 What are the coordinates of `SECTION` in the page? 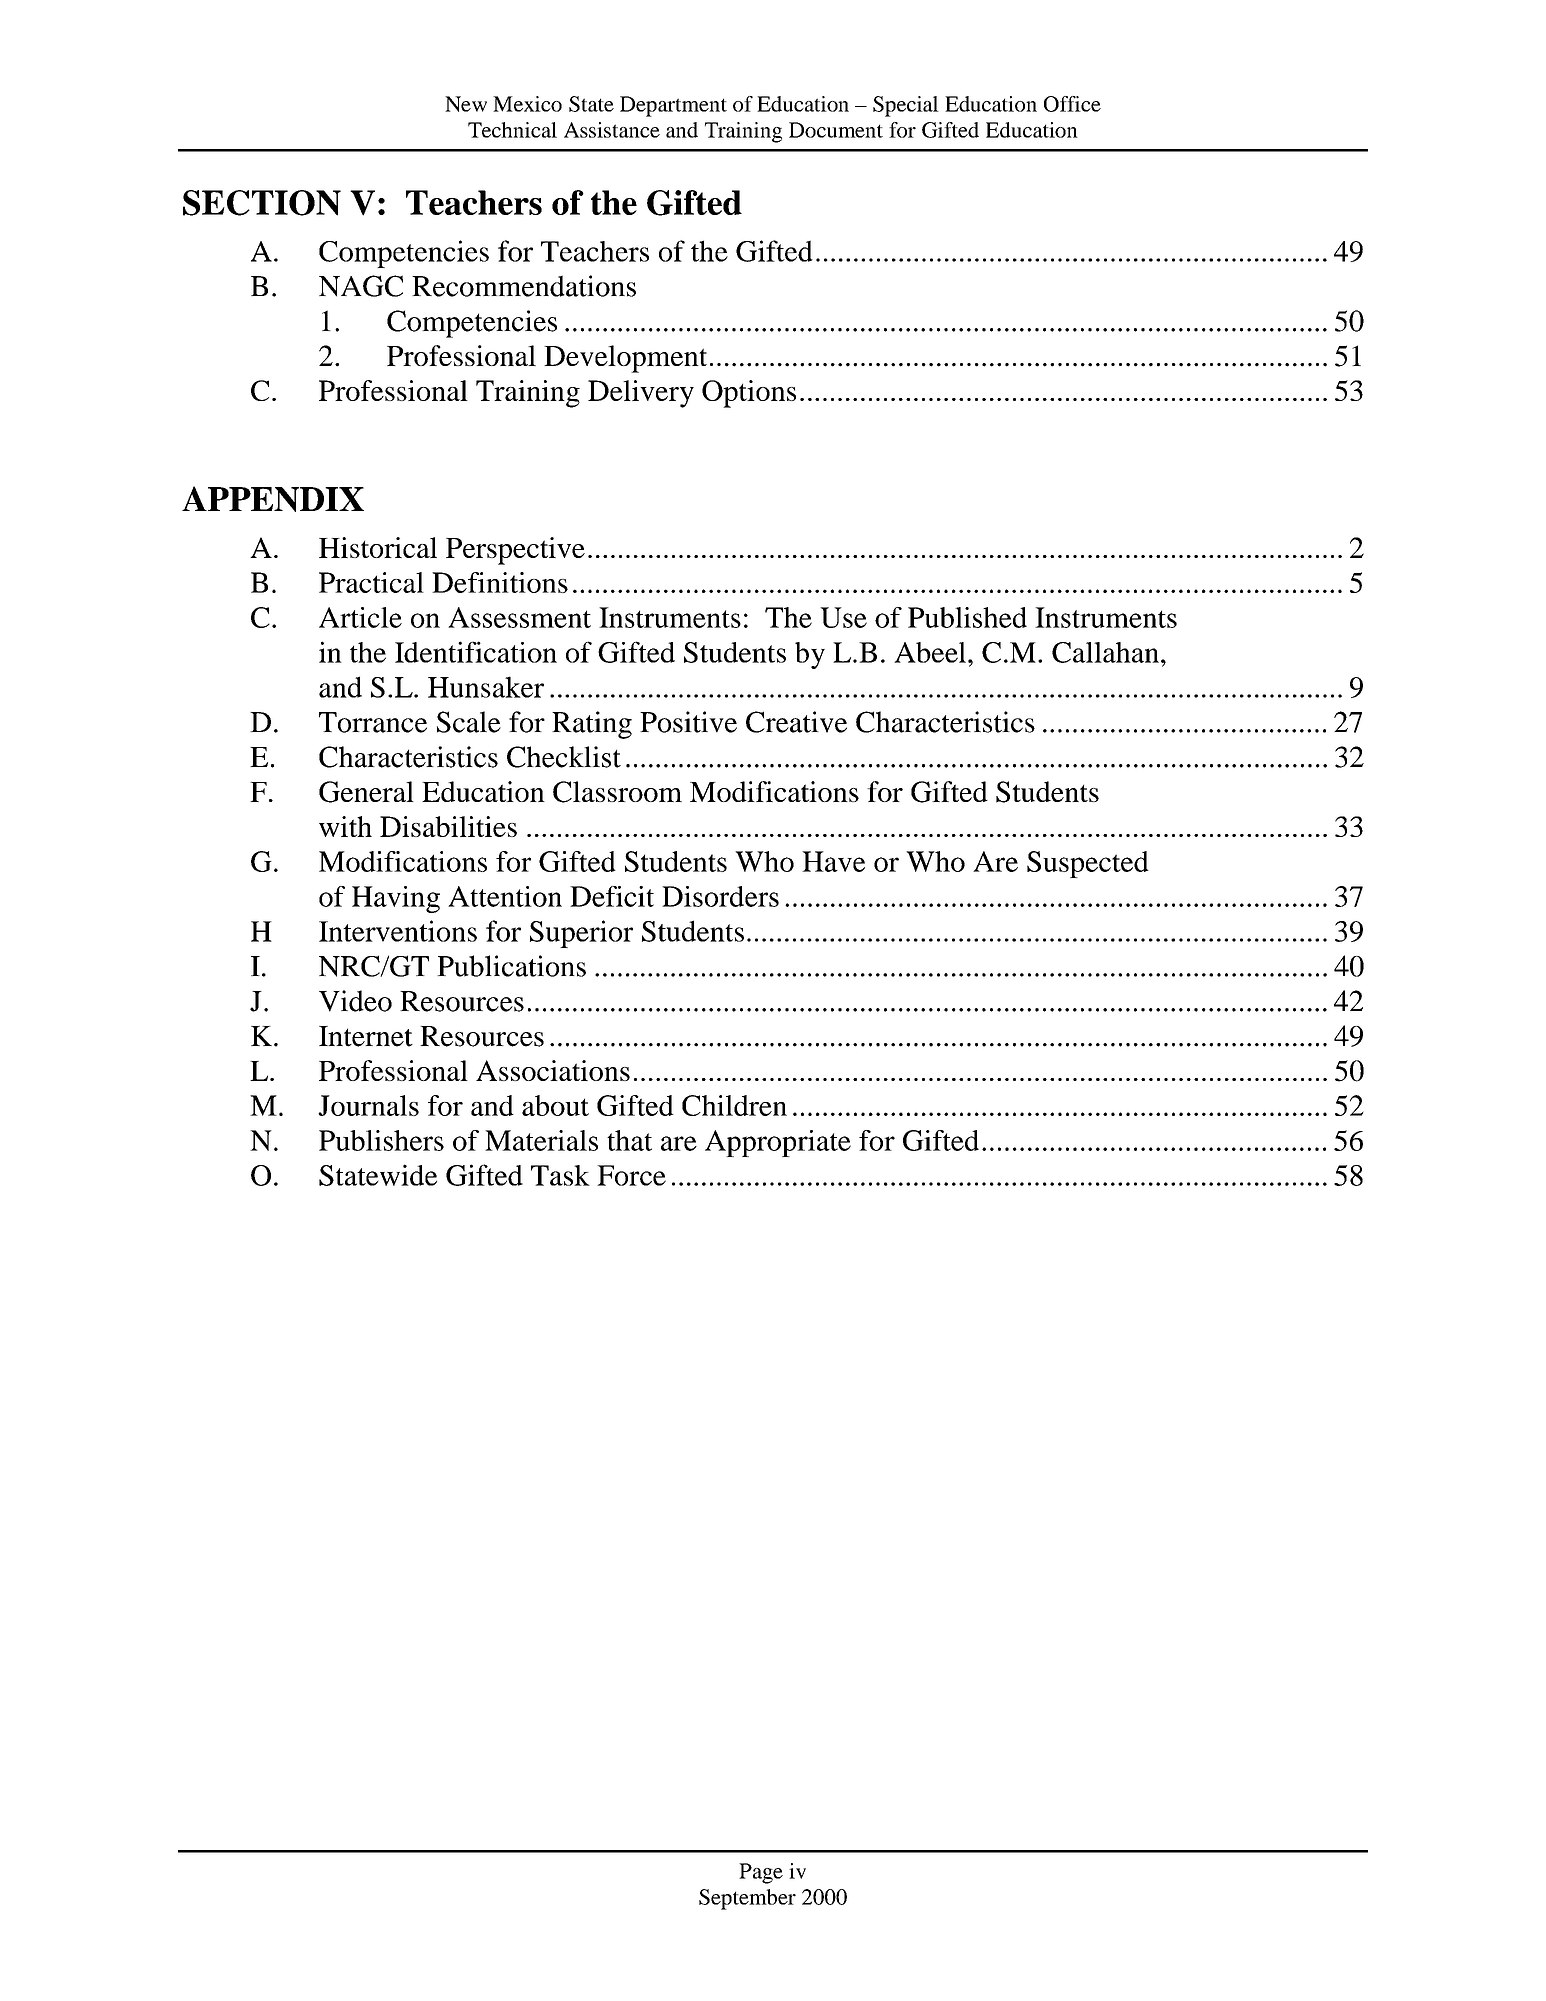 It's located at (262, 203).
